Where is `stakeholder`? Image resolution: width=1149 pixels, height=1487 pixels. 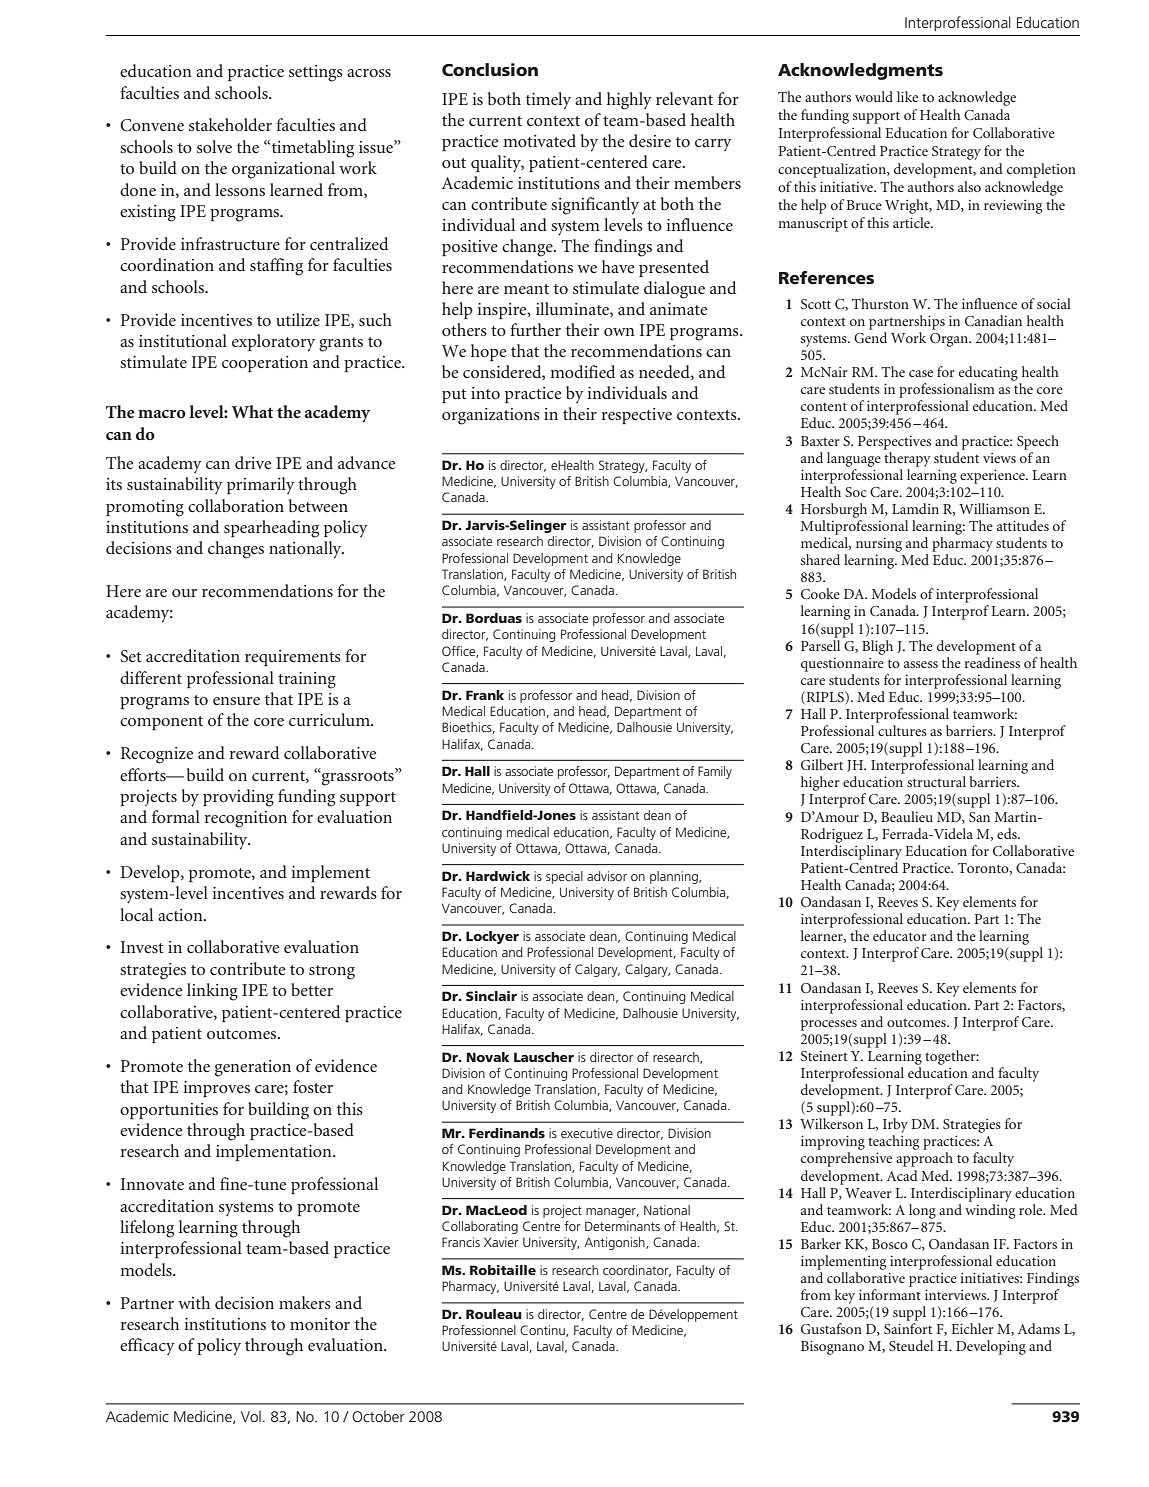 stakeholder is located at coordinates (230, 124).
